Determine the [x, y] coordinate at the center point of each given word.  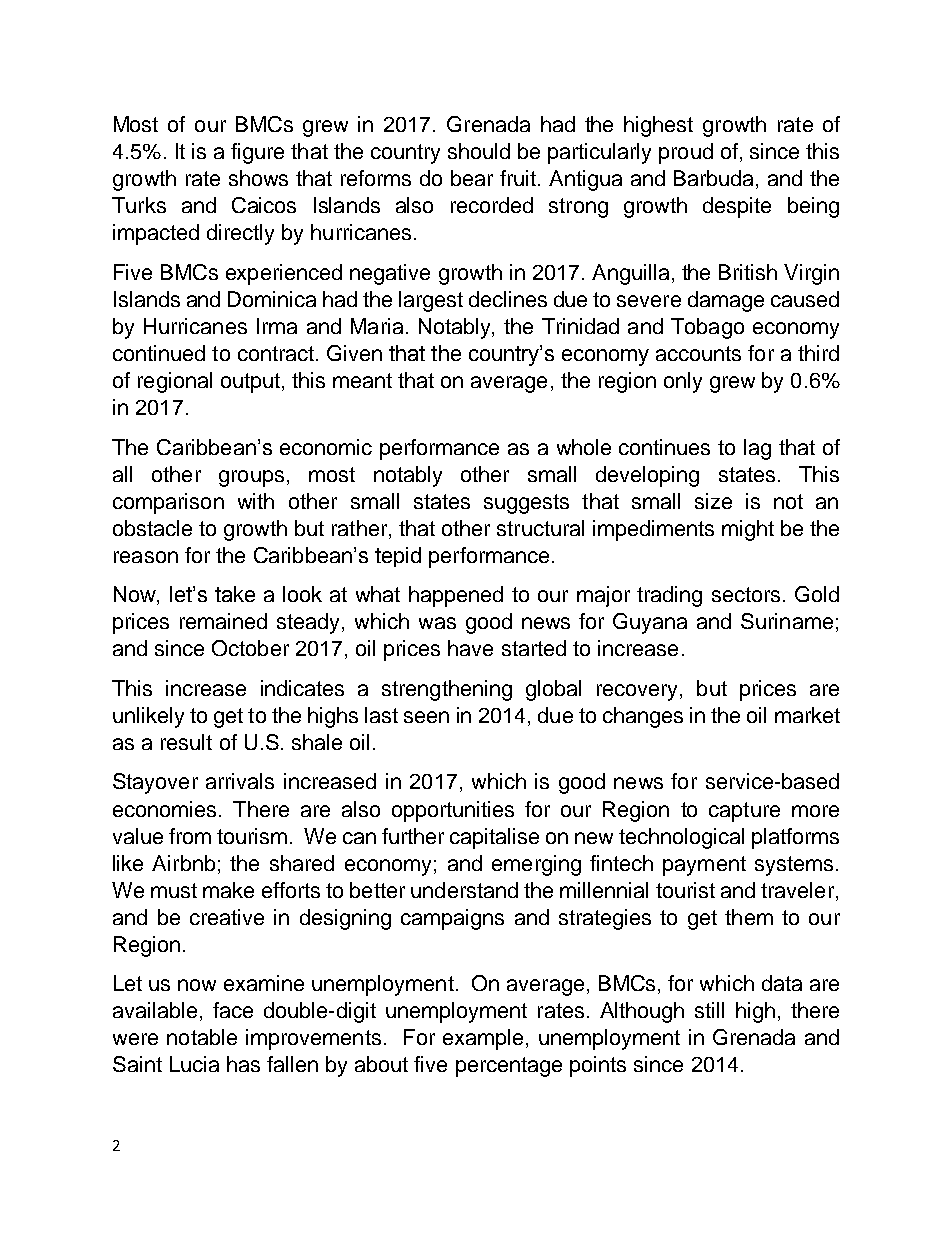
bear [472, 178]
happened [456, 596]
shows [258, 178]
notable [202, 1037]
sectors [746, 594]
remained [223, 621]
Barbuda [715, 179]
